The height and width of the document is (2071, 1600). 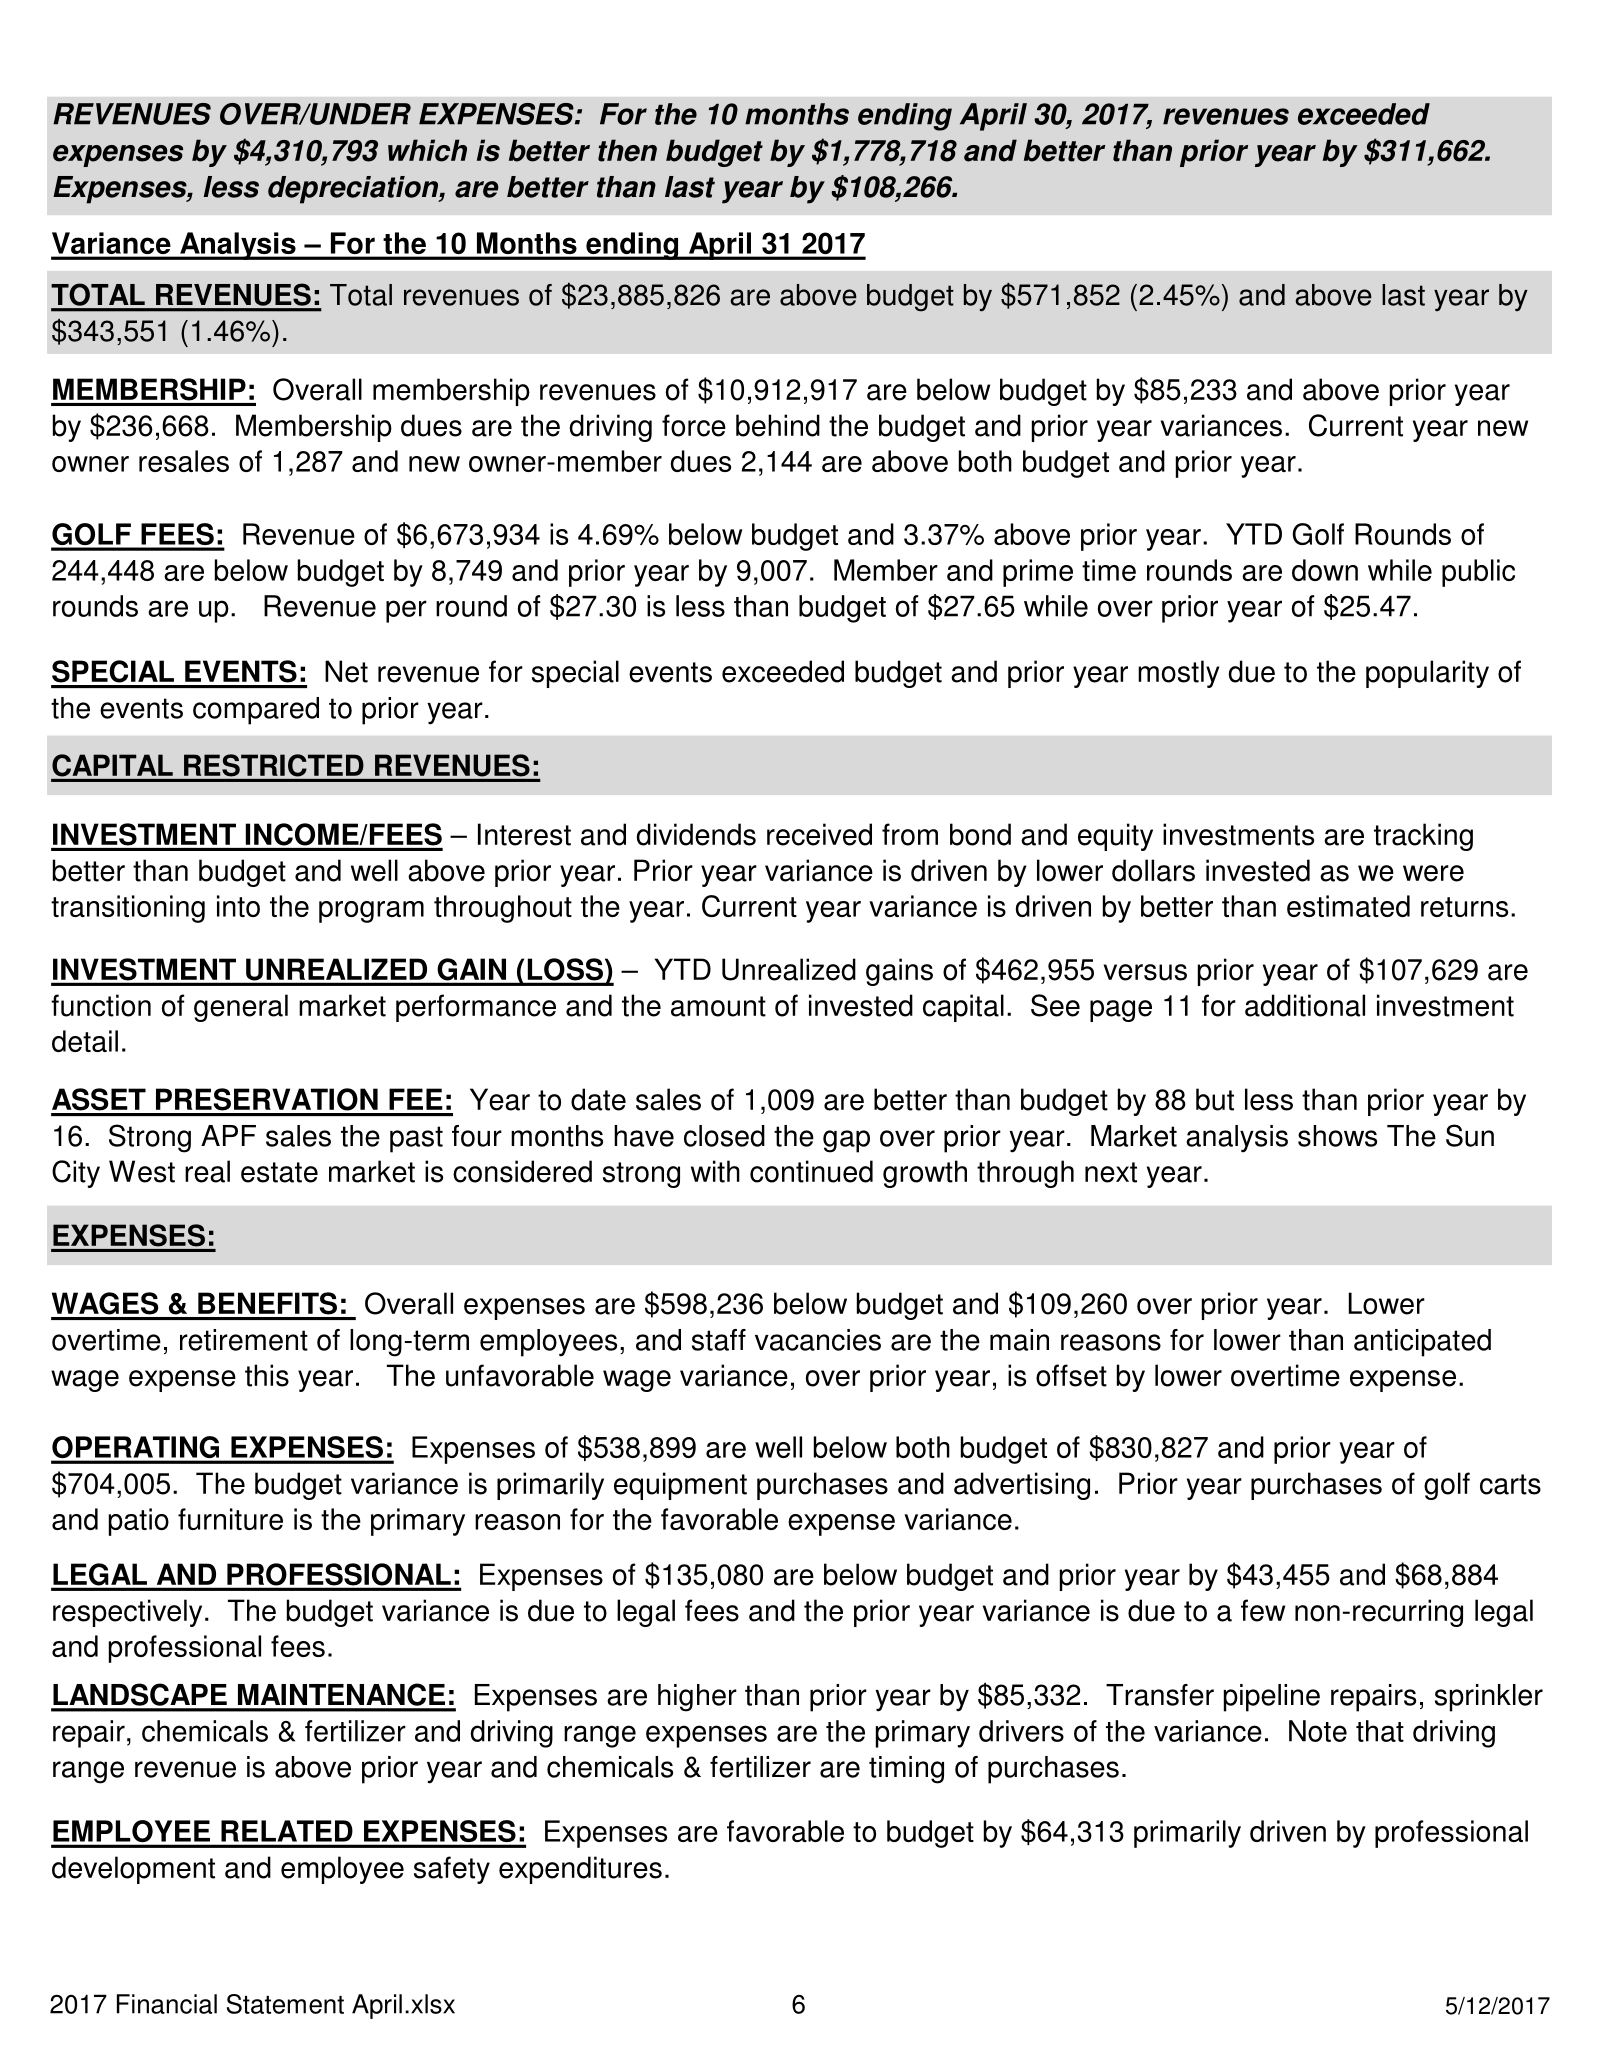 I want to click on which, so click(x=427, y=150).
